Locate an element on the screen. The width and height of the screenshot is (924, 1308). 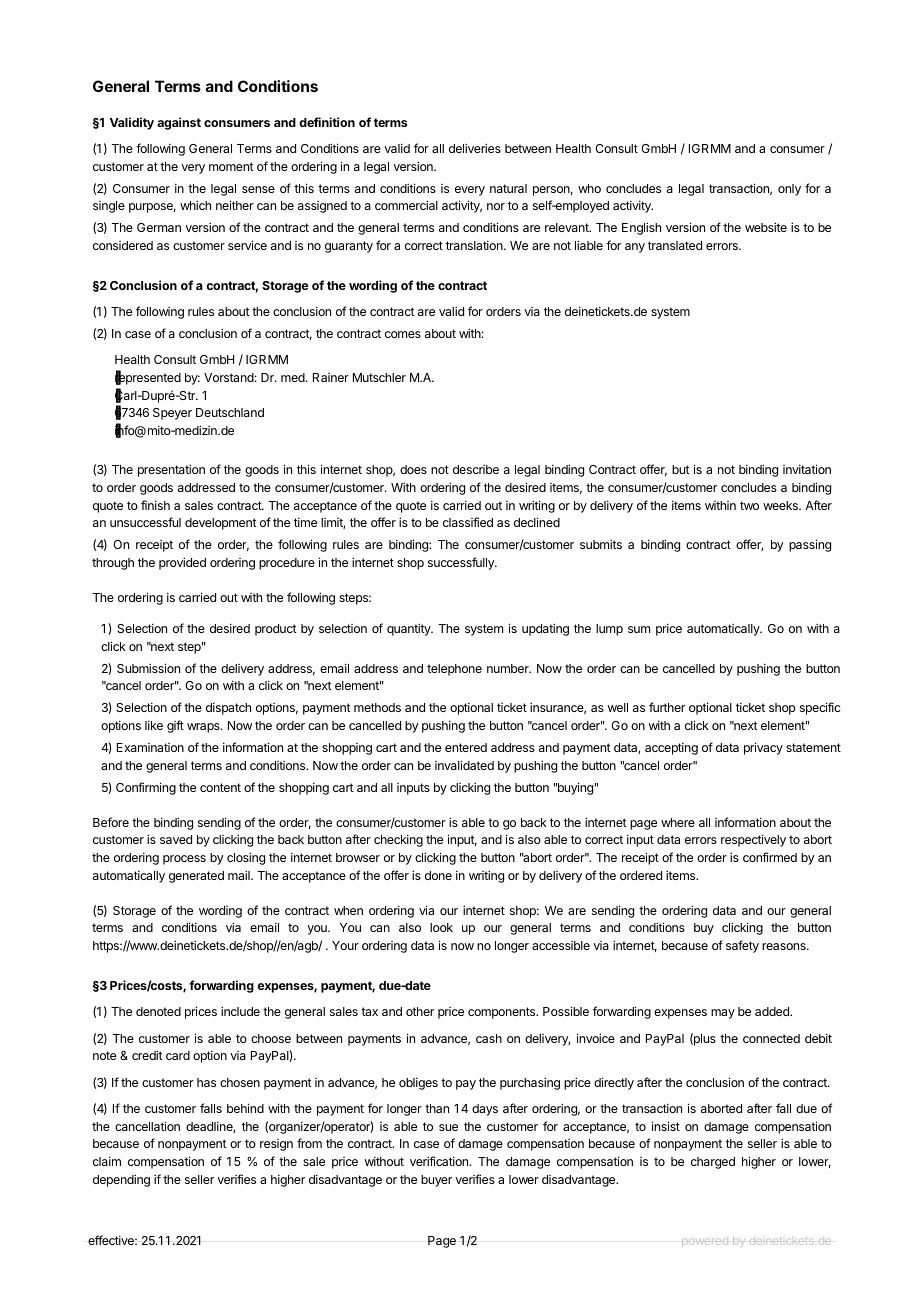
buyer is located at coordinates (436, 1181).
